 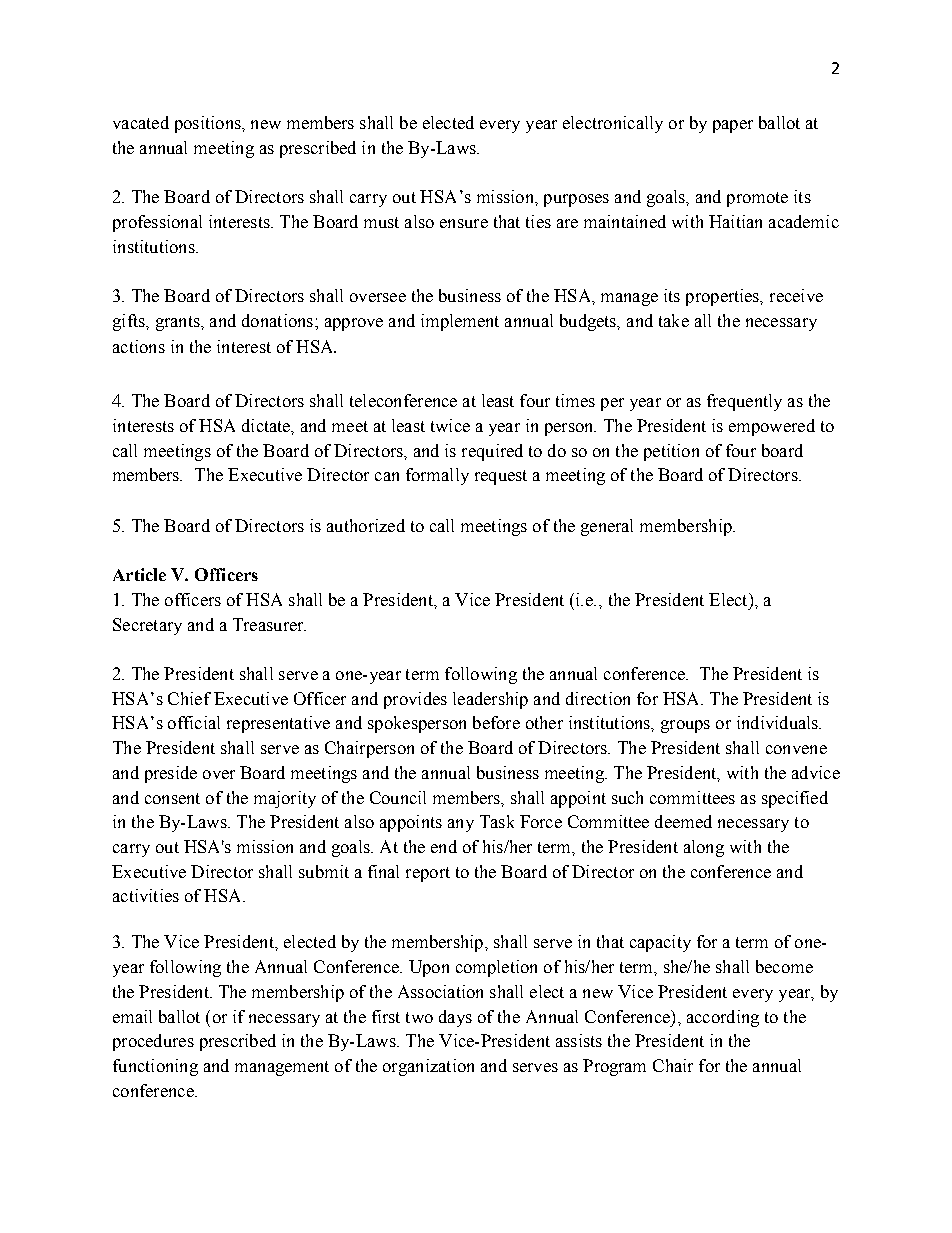 I want to click on positions, so click(x=209, y=124).
